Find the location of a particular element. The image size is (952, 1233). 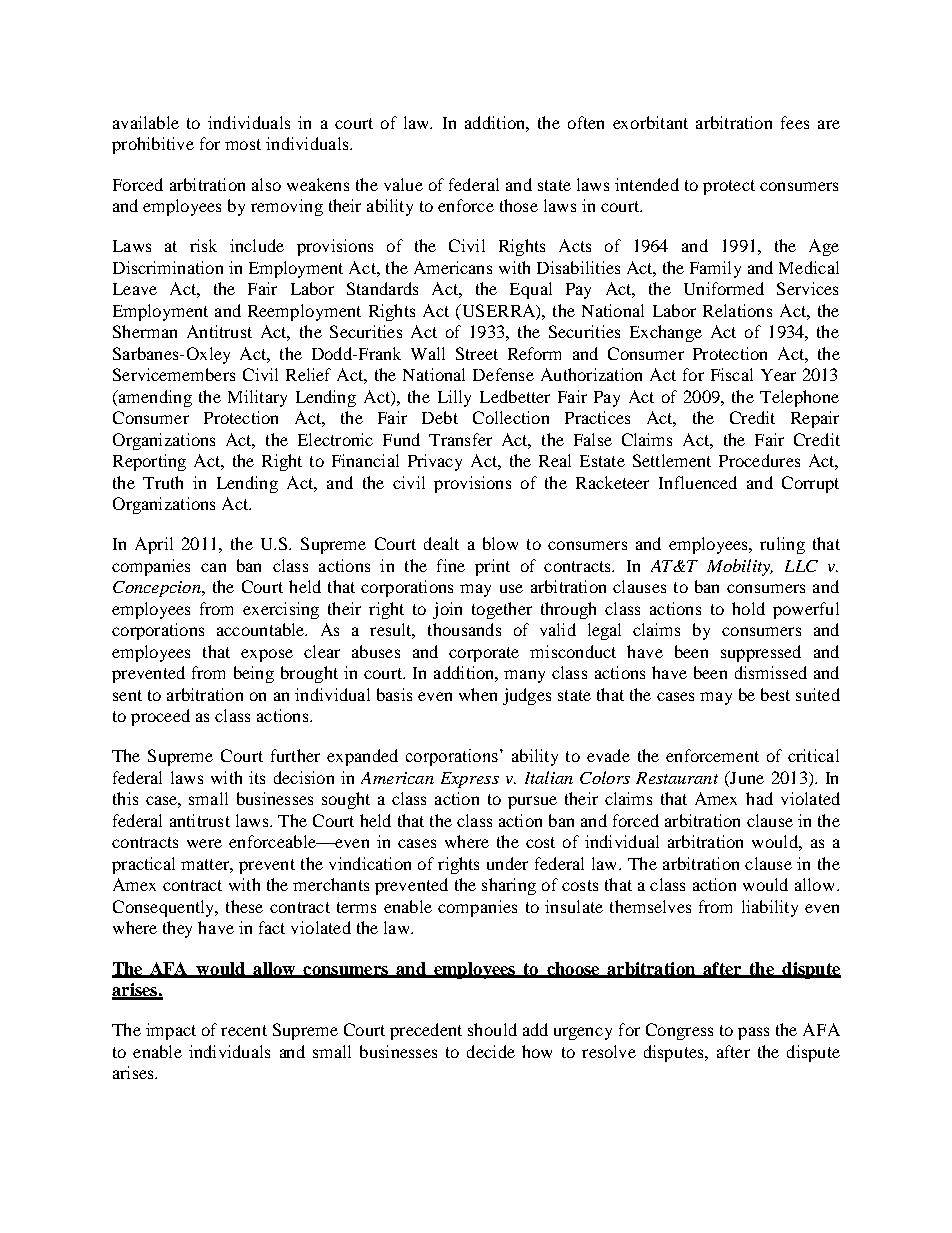

Mobility is located at coordinates (740, 567).
